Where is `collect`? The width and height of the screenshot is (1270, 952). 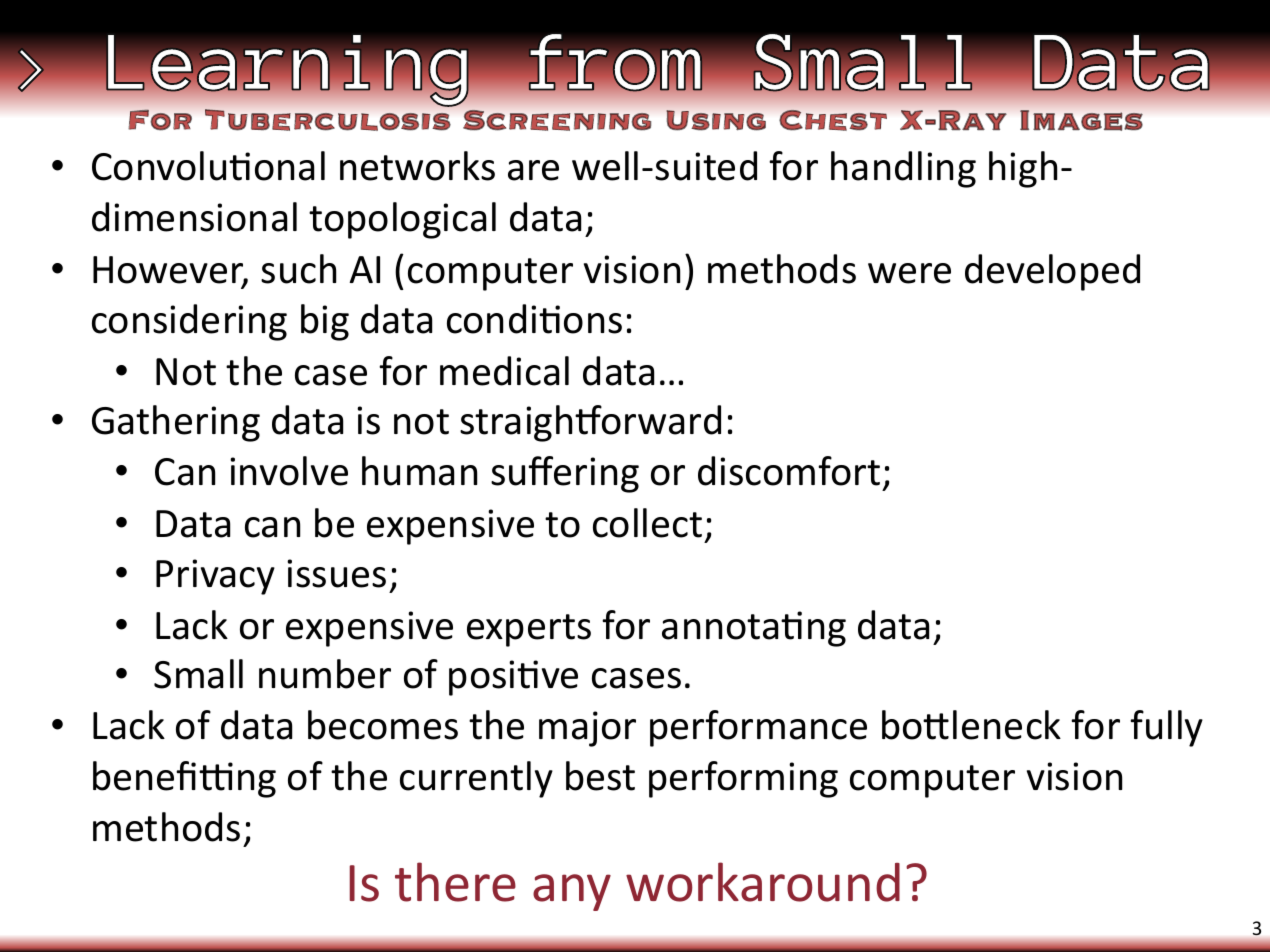
collect is located at coordinates (647, 523).
